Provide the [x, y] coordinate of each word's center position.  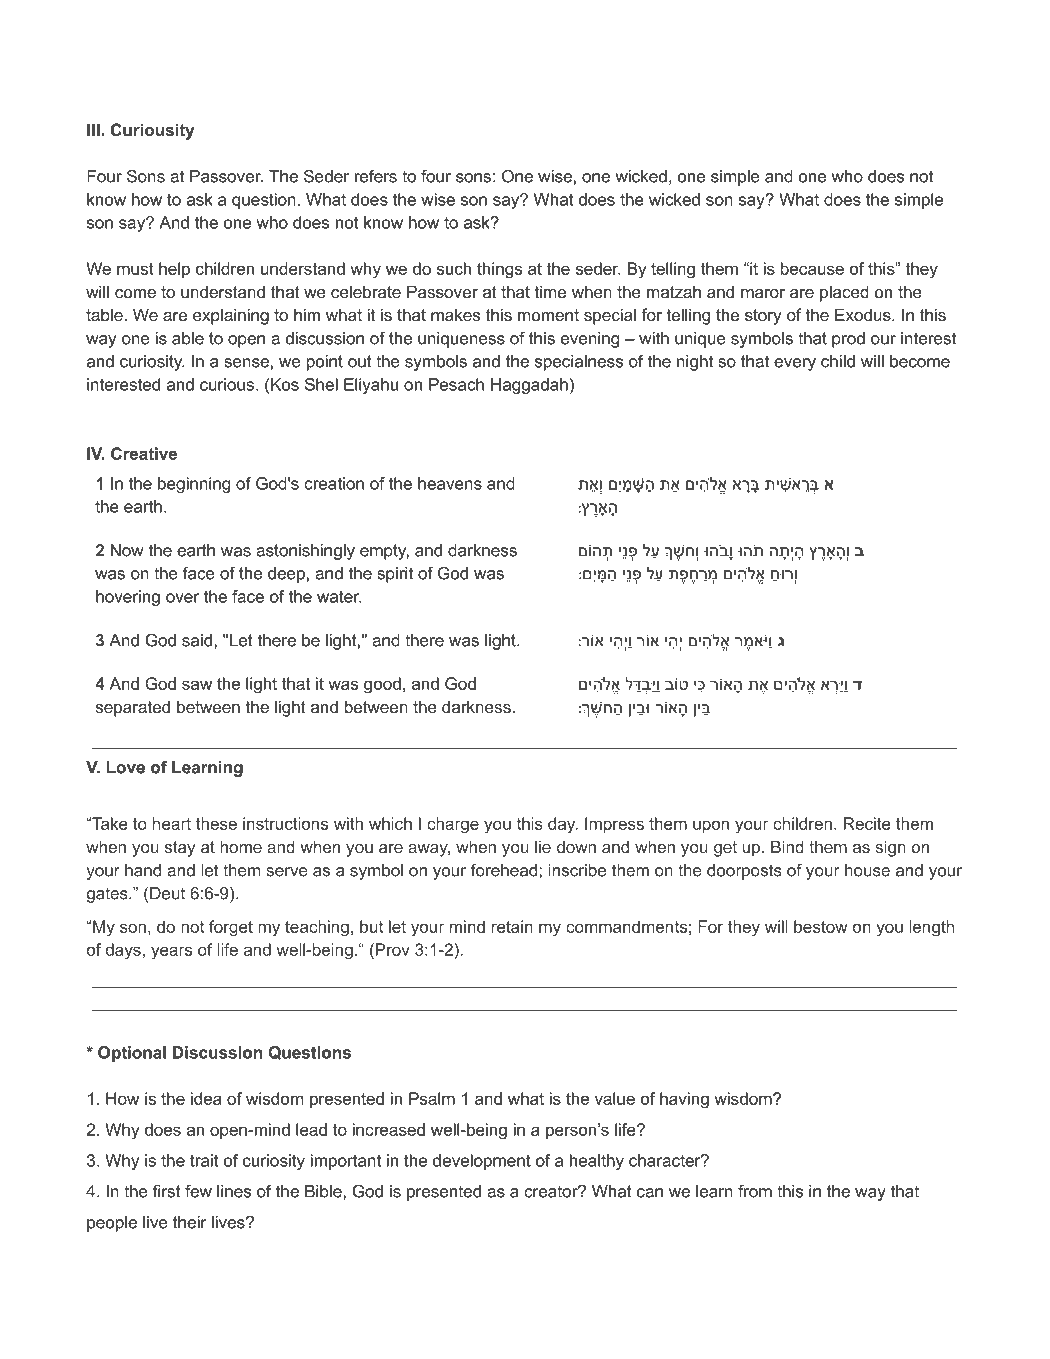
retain [512, 926]
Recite [867, 823]
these [216, 823]
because [812, 268]
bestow [821, 926]
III [94, 129]
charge [453, 825]
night [695, 363]
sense [246, 363]
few [198, 1191]
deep [286, 575]
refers [376, 176]
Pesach [456, 384]
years [171, 953]
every [795, 364]
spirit [395, 575]
